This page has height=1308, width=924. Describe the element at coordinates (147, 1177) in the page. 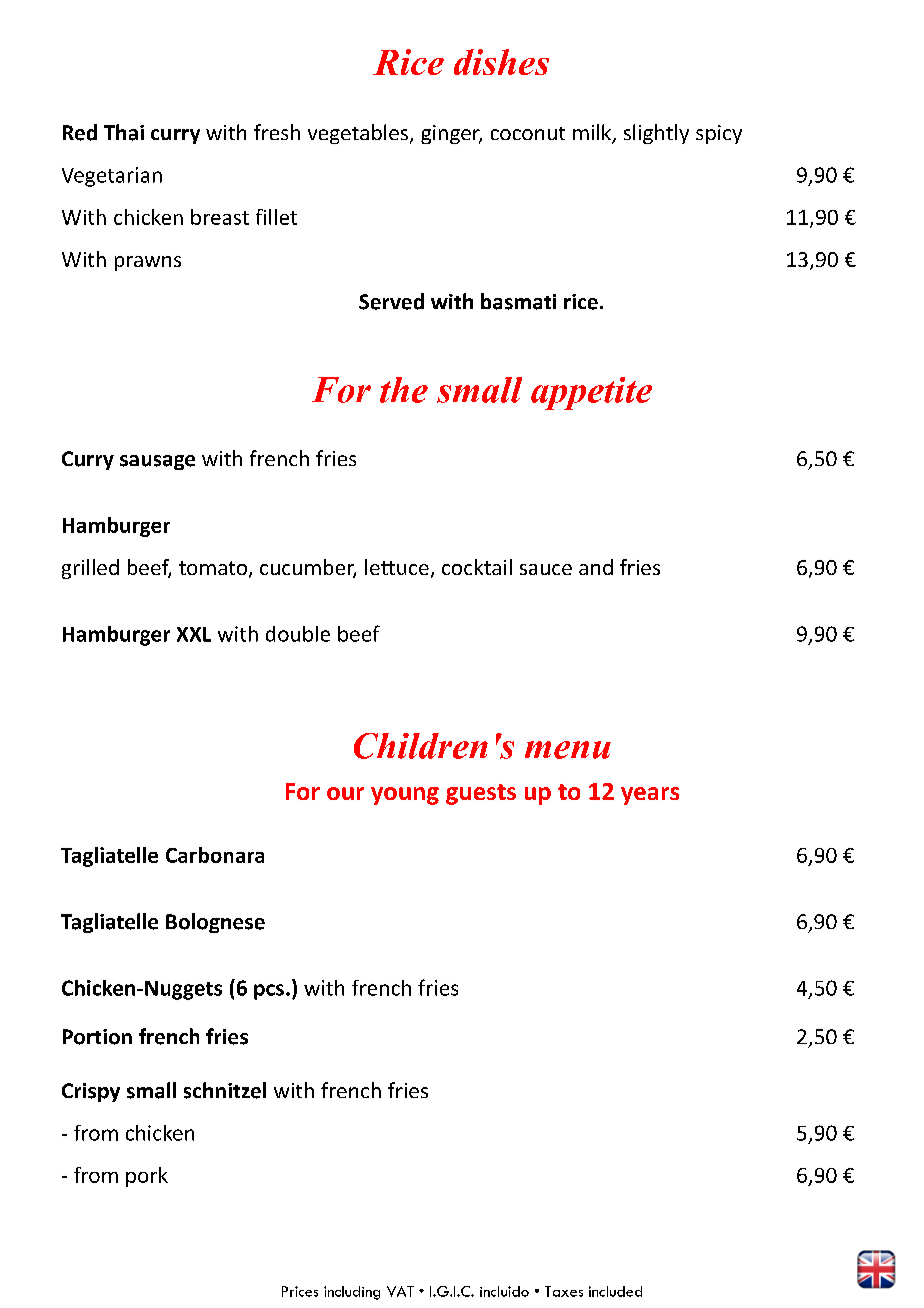

I see `pork` at that location.
